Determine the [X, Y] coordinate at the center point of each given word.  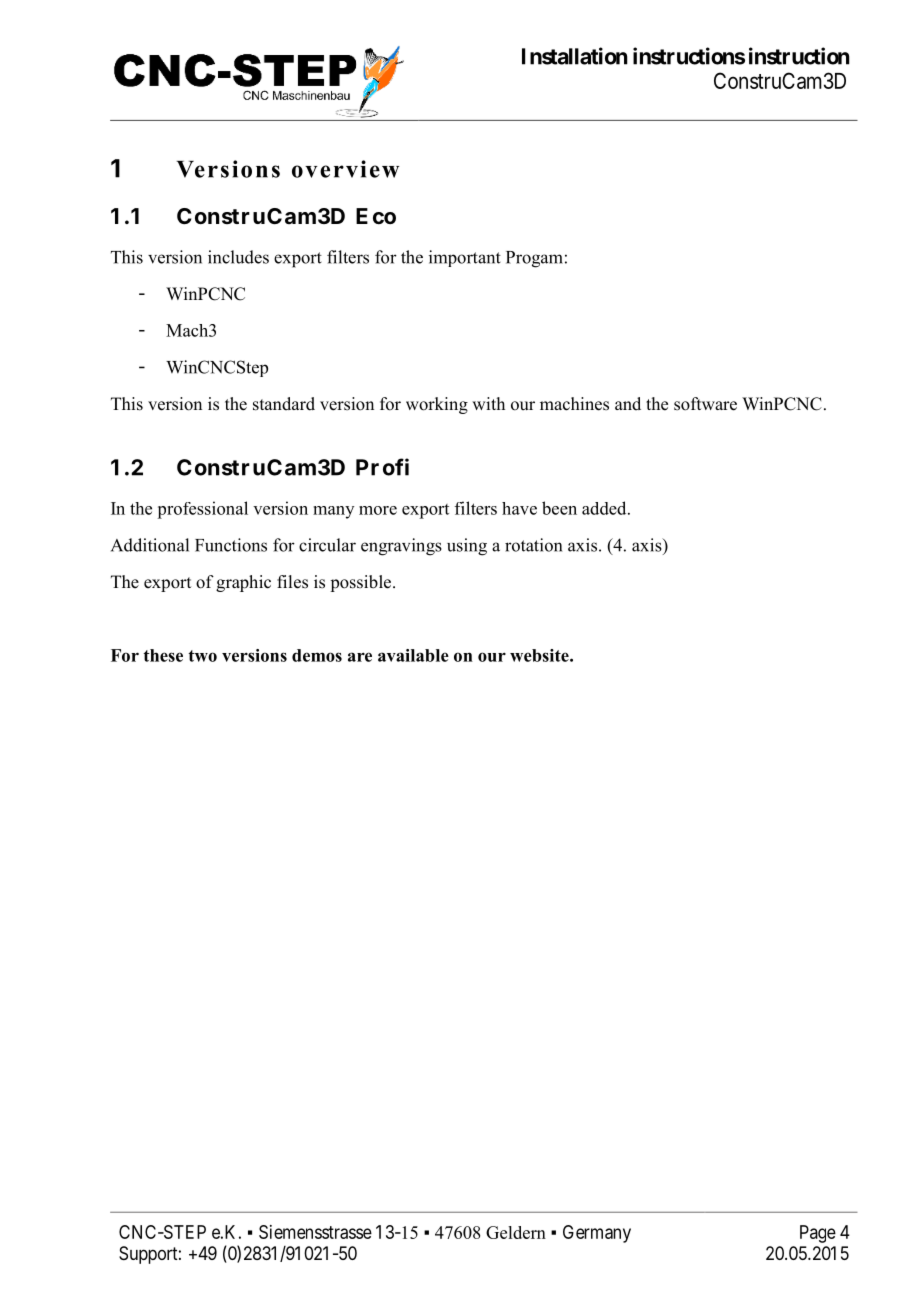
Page [818, 1234]
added [605, 508]
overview [345, 169]
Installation [575, 56]
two [202, 656]
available [413, 655]
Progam [534, 259]
